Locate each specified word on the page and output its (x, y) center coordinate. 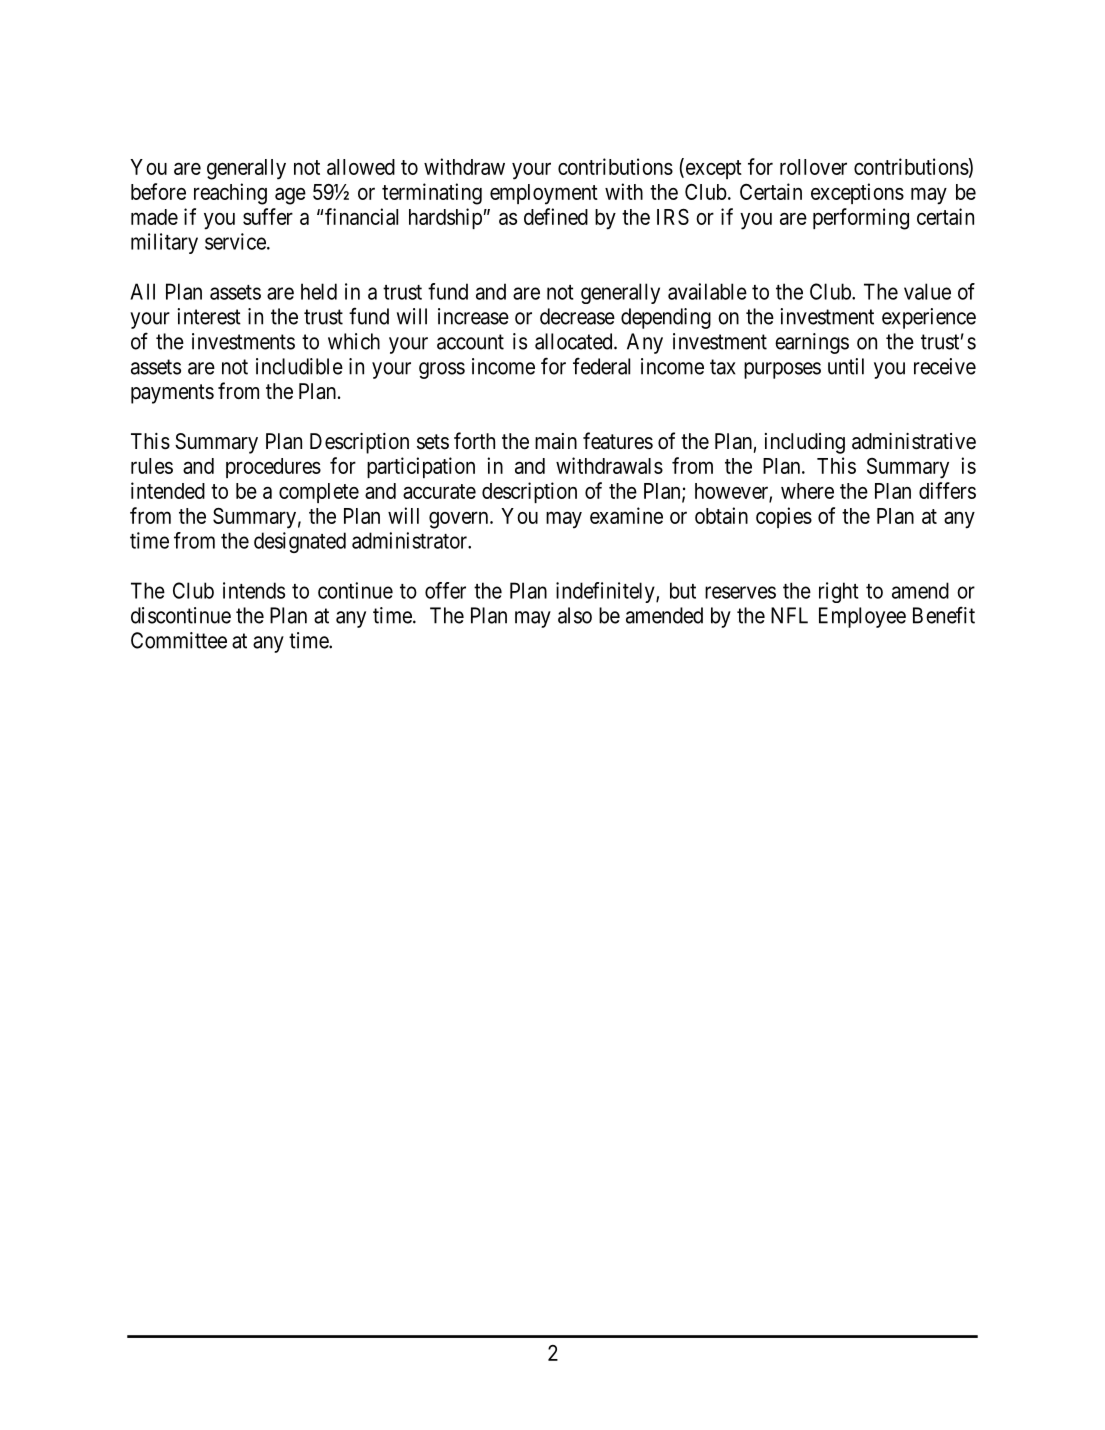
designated (300, 542)
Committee (179, 640)
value (927, 291)
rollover (813, 167)
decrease (577, 316)
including (805, 443)
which (354, 341)
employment (544, 194)
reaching (230, 194)
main (556, 441)
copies (784, 517)
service (235, 241)
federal (601, 366)
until (846, 366)
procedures (273, 468)
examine (626, 515)
